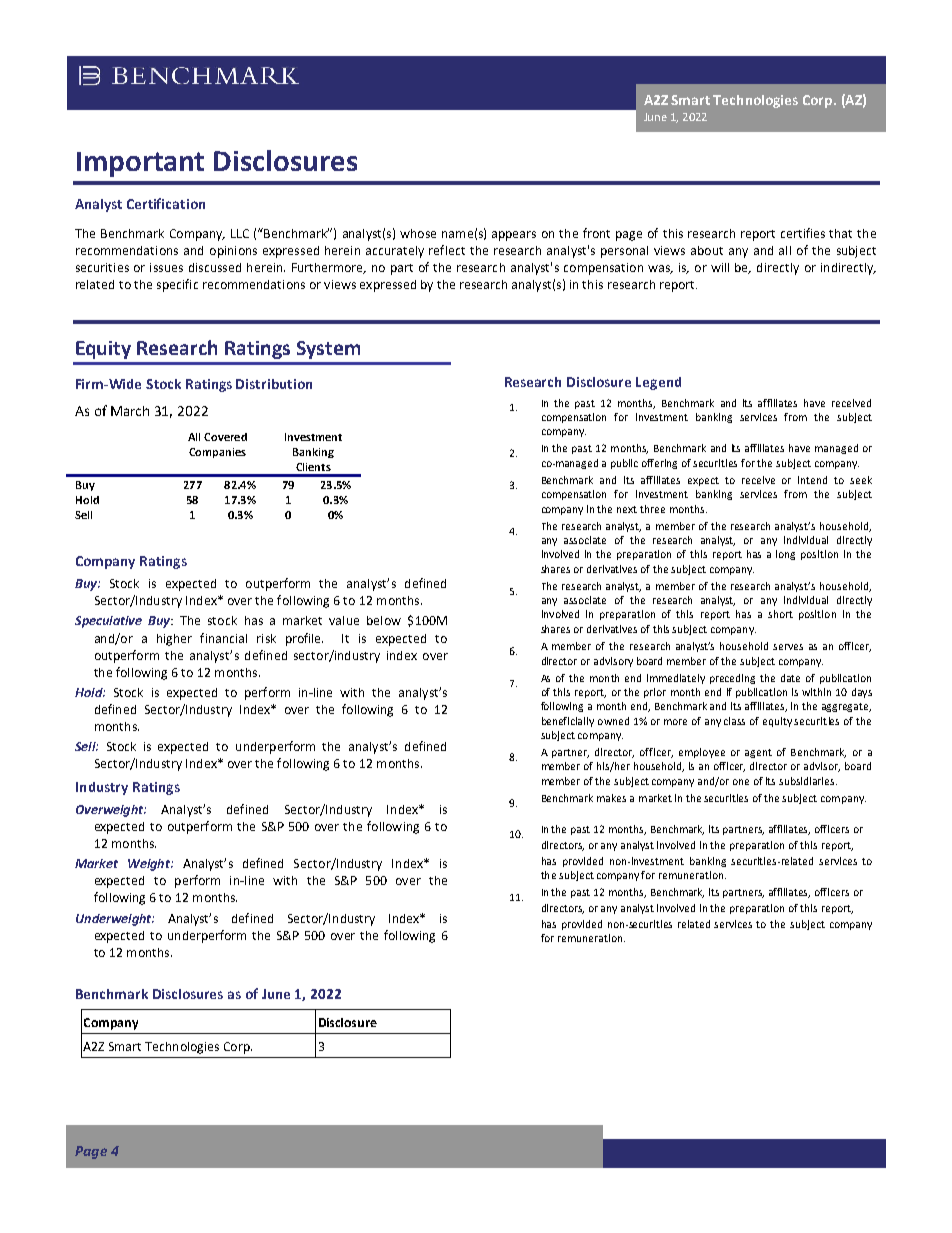  Describe the element at coordinates (611, 798) in the image. I see `makes` at that location.
